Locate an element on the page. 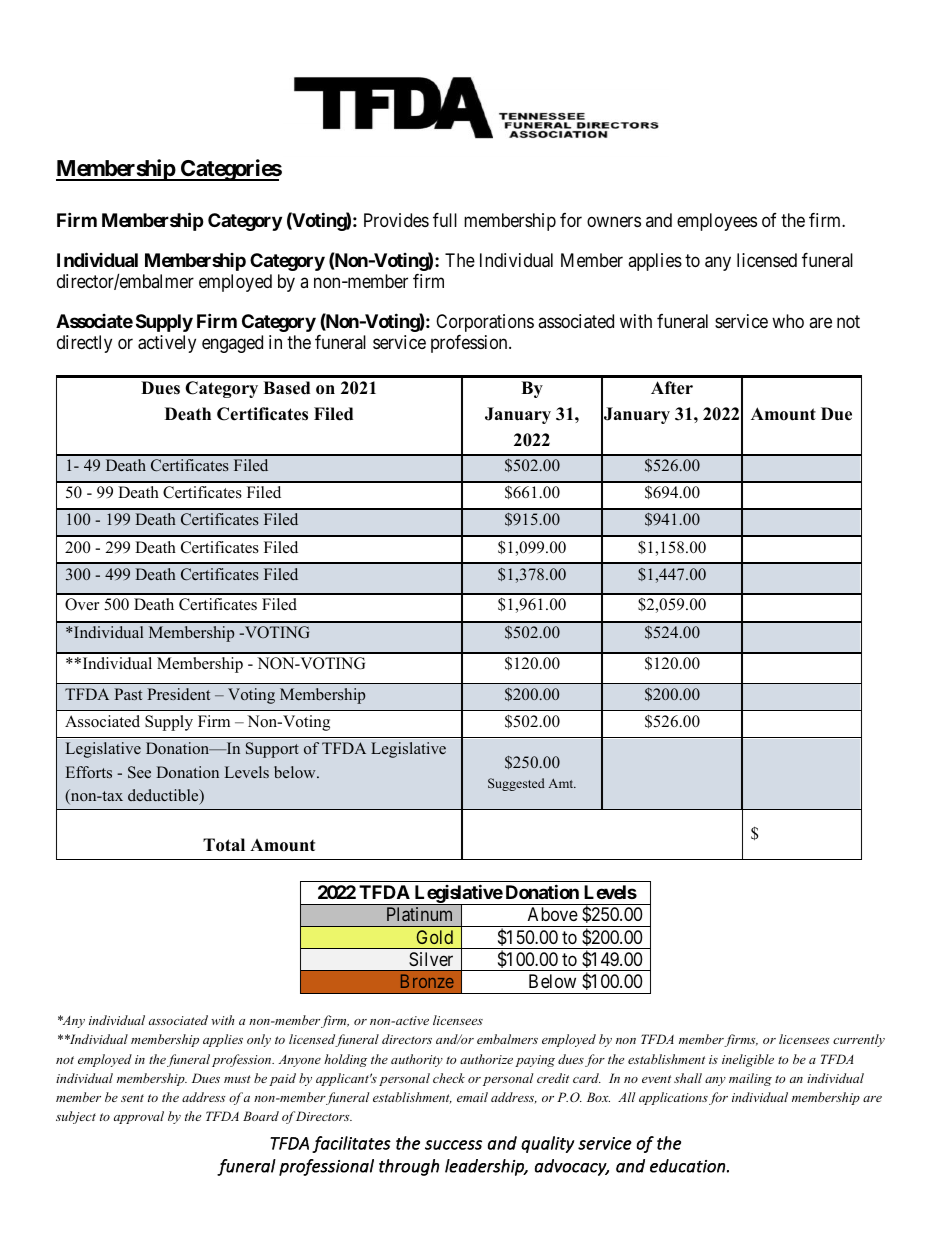  Suggested is located at coordinates (516, 784).
